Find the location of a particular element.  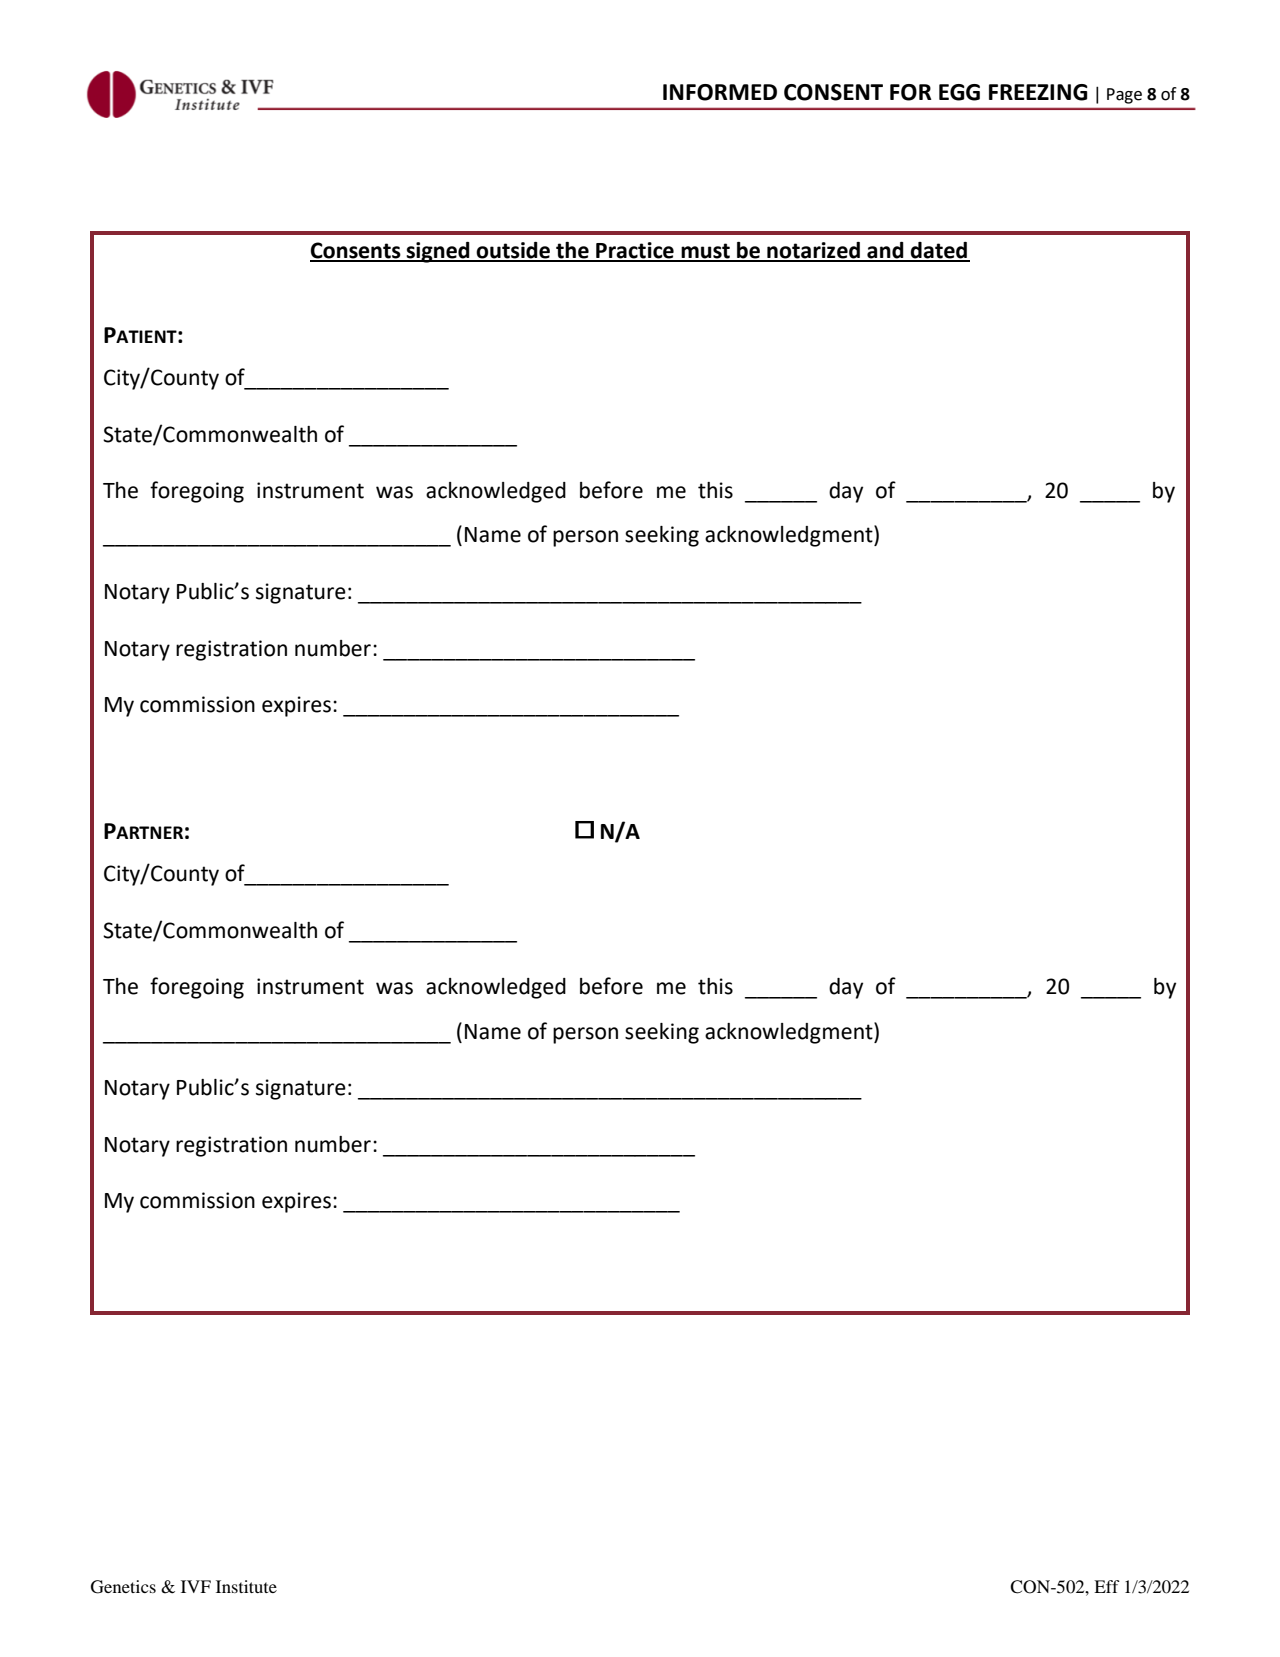

Genetics is located at coordinates (123, 1587).
